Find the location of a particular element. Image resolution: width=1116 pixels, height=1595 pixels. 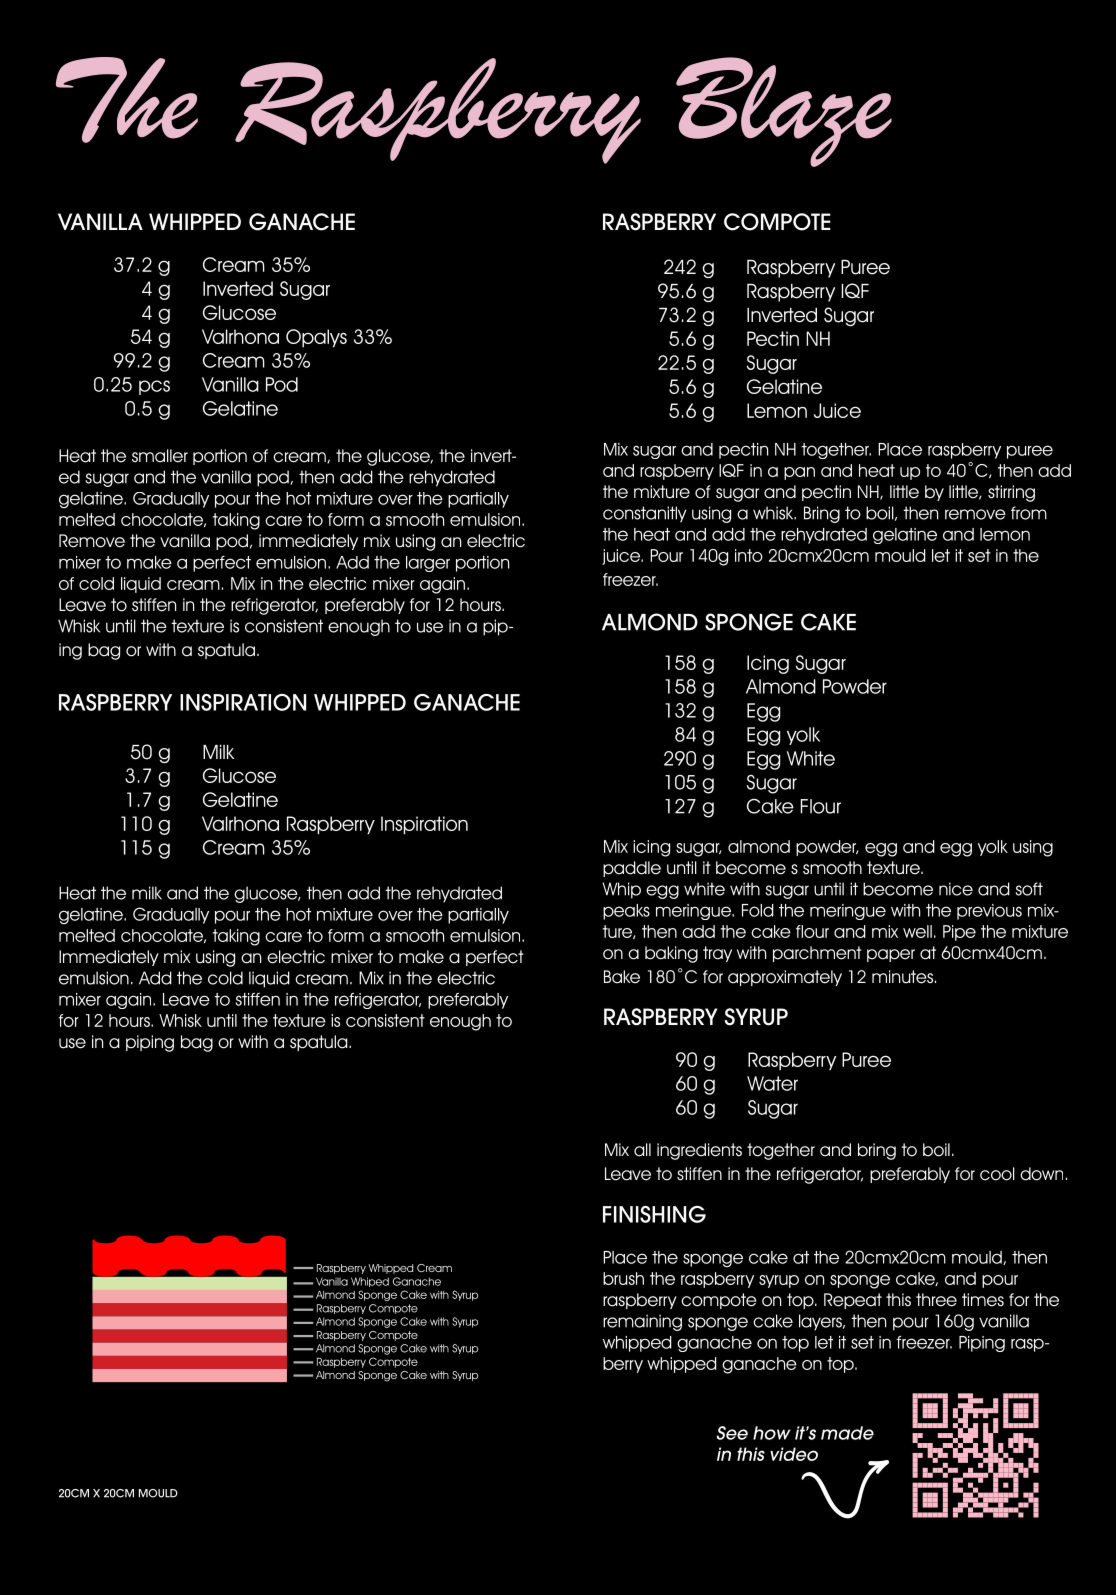

remaining is located at coordinates (642, 1322).
